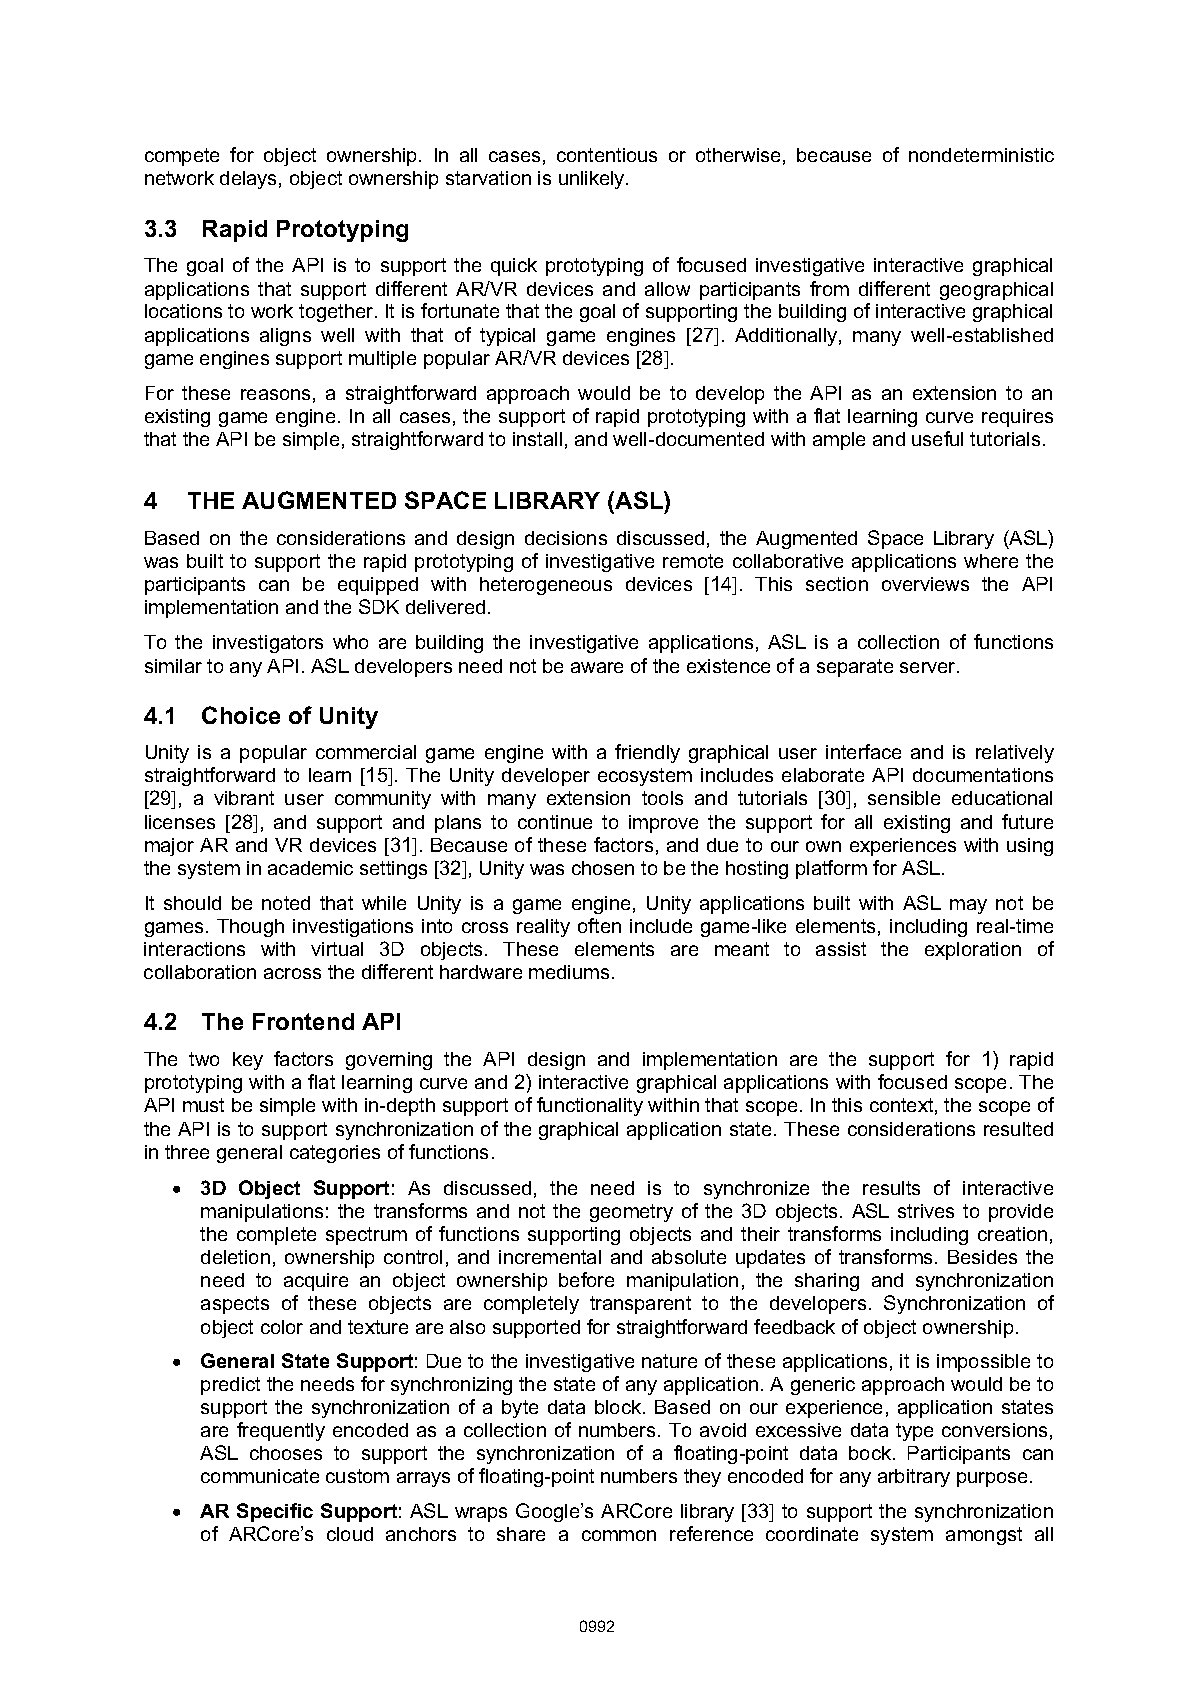  Describe the element at coordinates (619, 1535) in the page. I see `common` at that location.
